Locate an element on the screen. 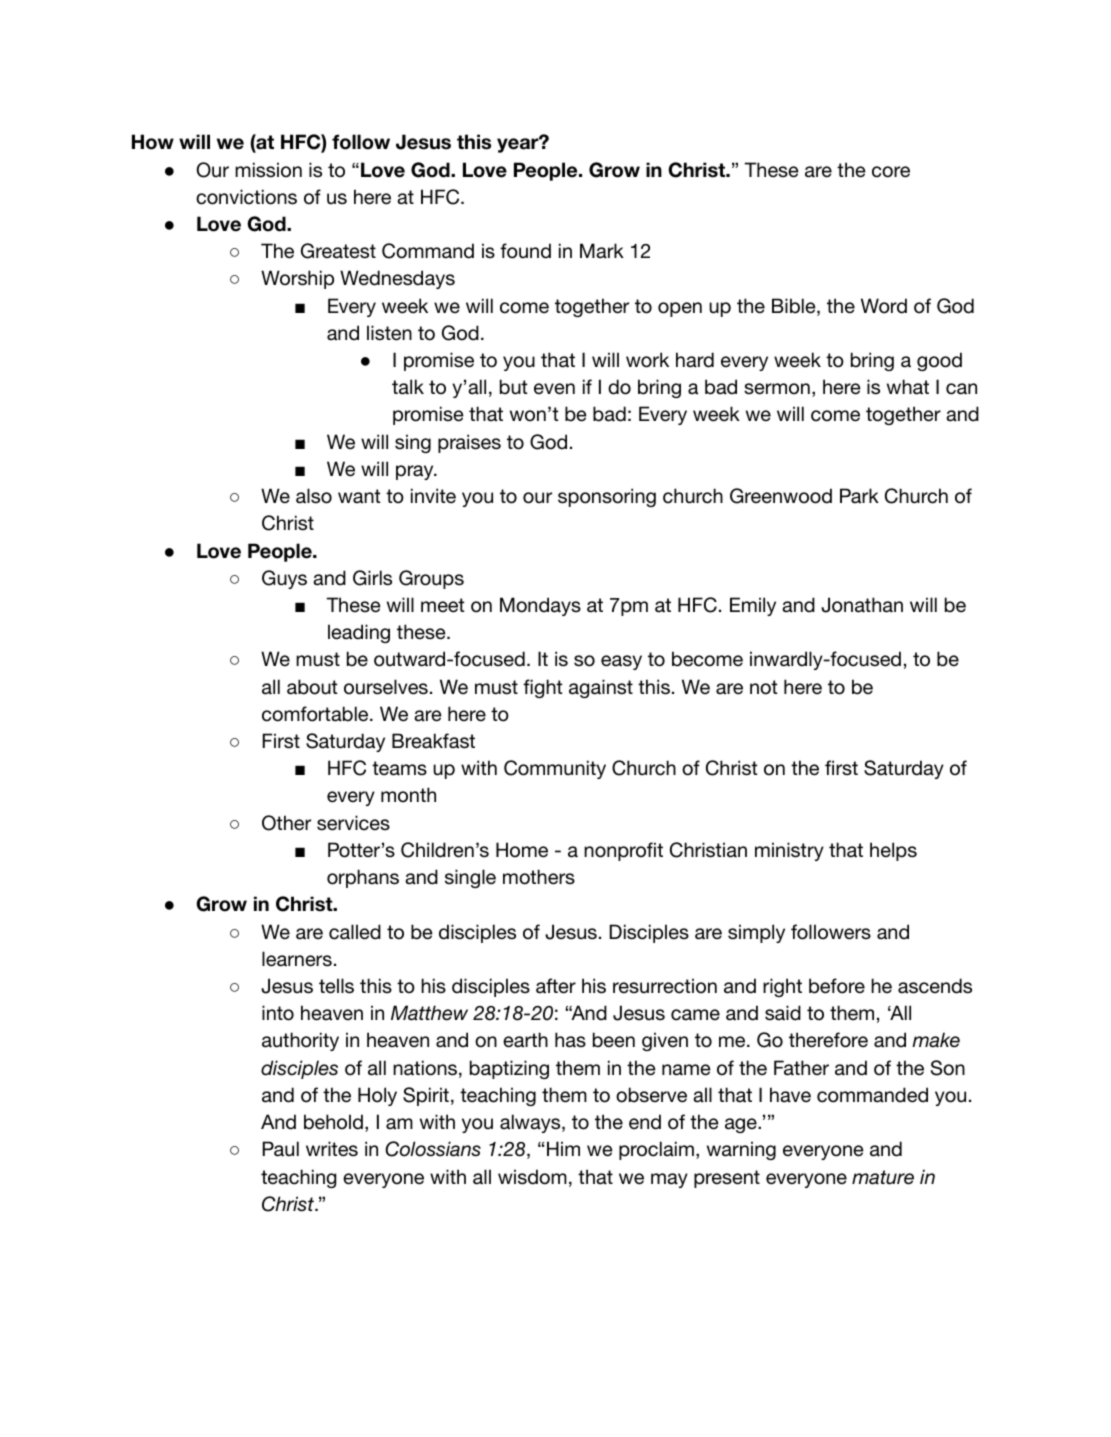  also is located at coordinates (314, 496).
